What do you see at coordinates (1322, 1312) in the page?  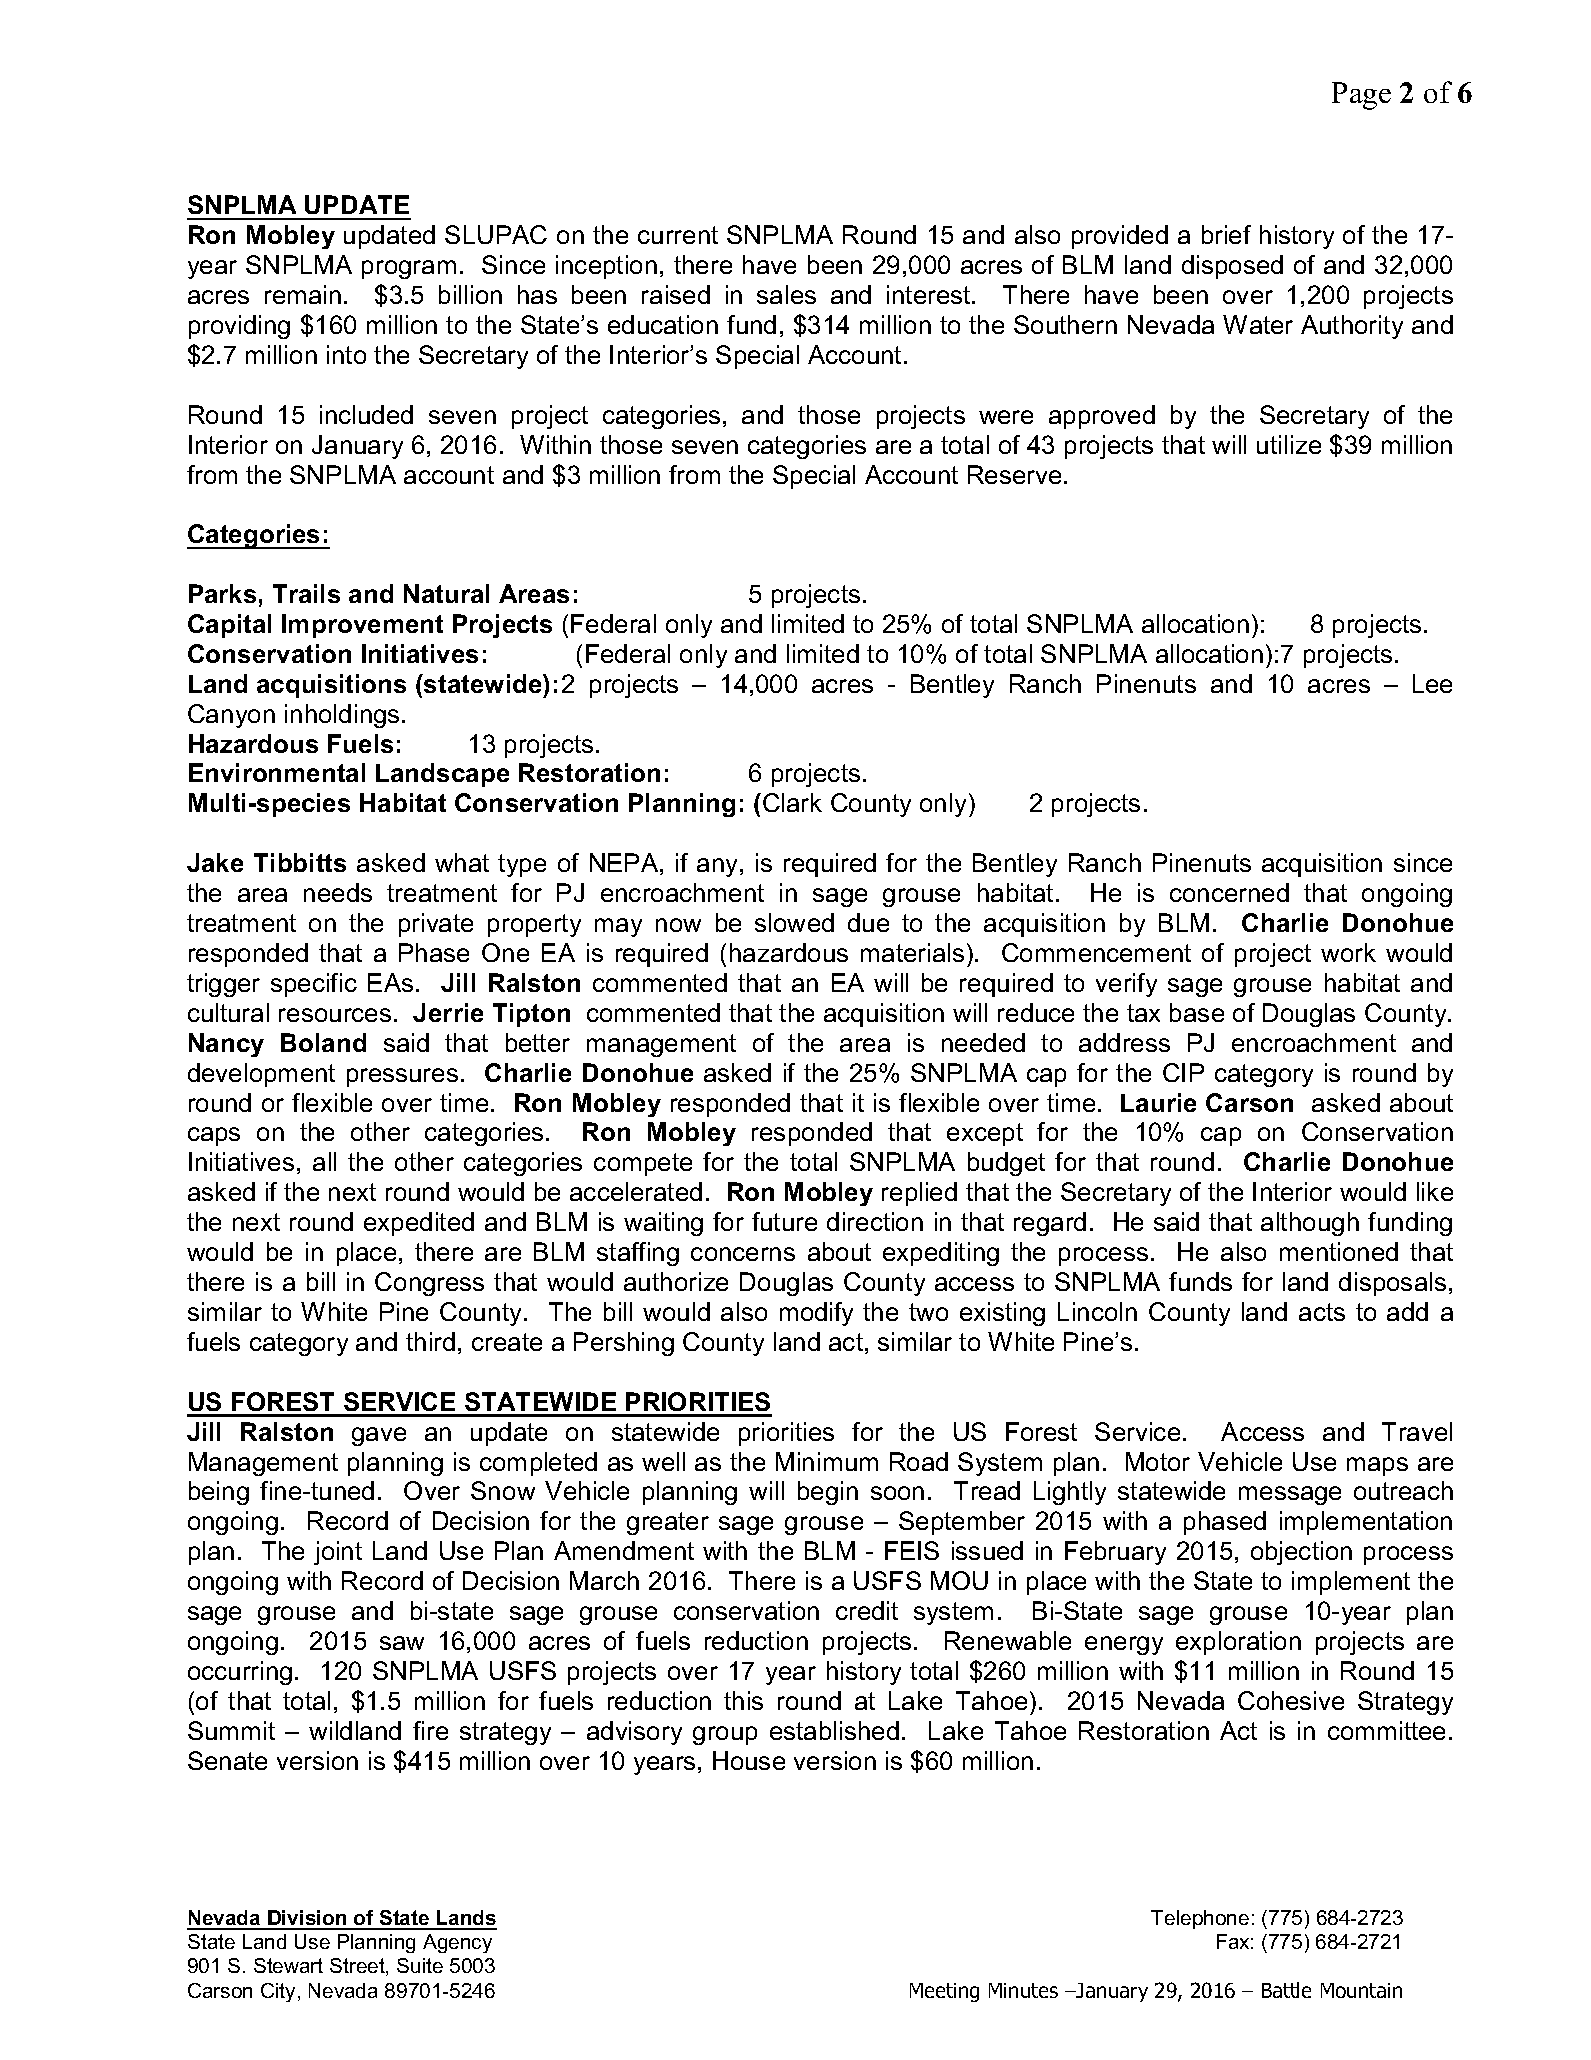 I see `acts` at bounding box center [1322, 1312].
